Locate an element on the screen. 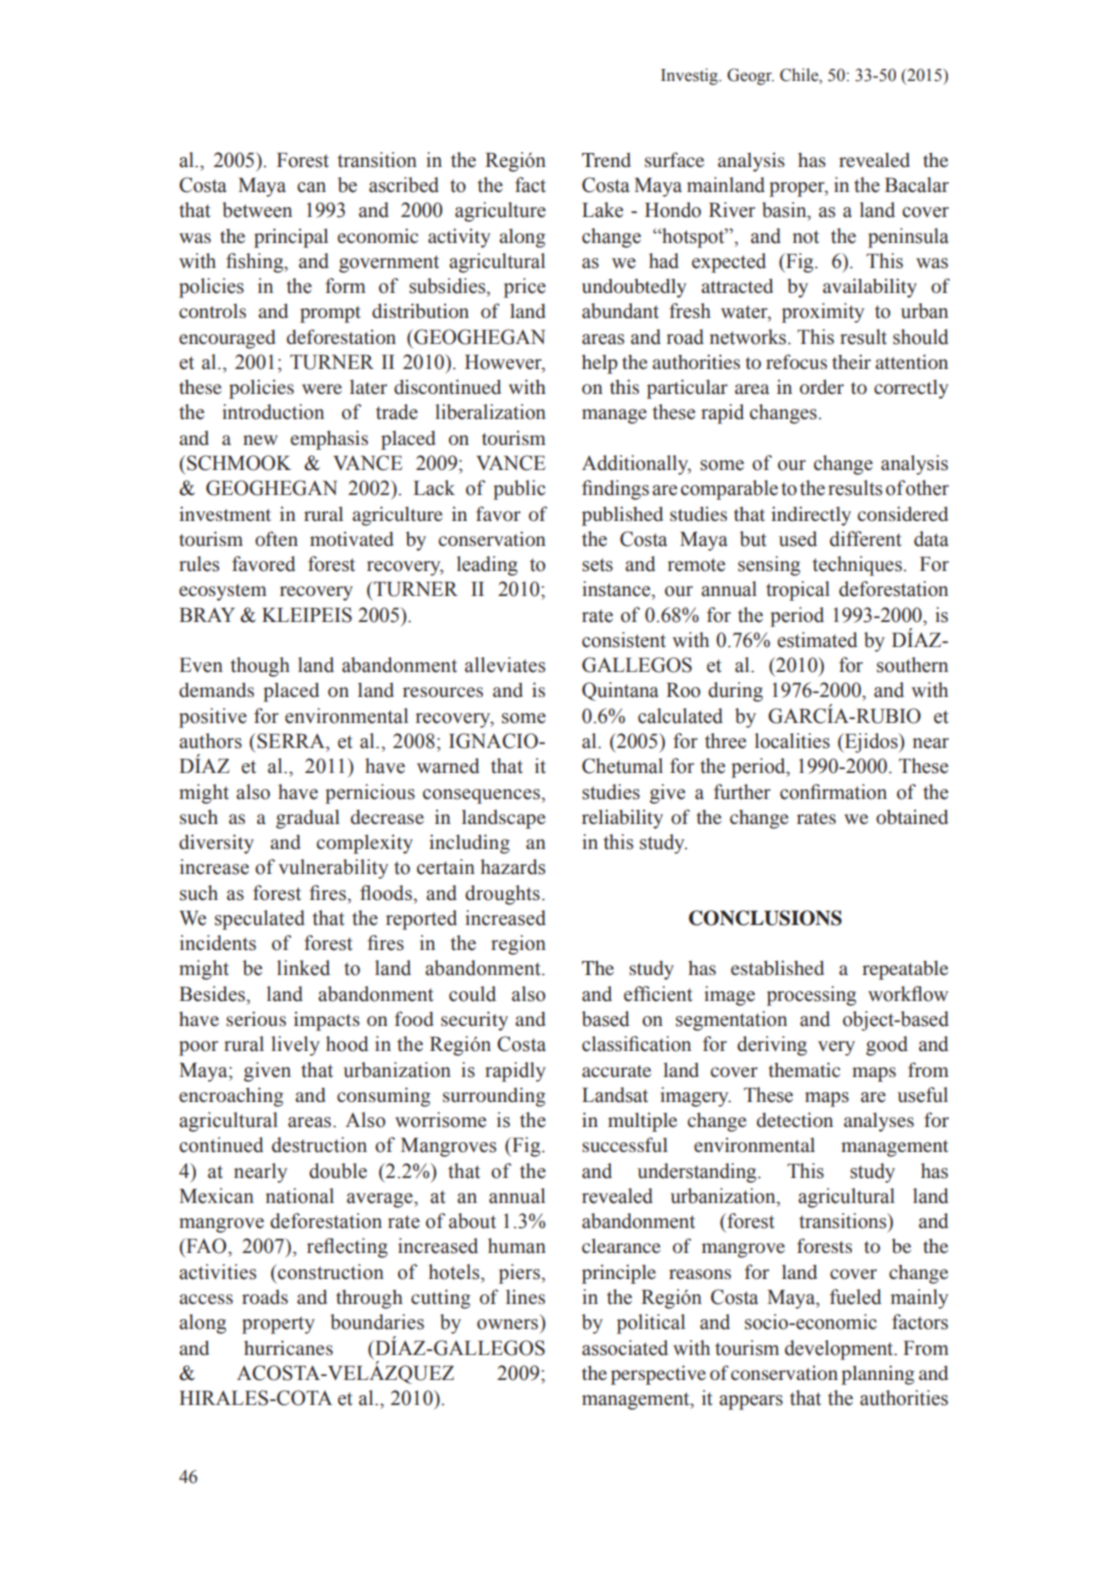  sets is located at coordinates (597, 565).
